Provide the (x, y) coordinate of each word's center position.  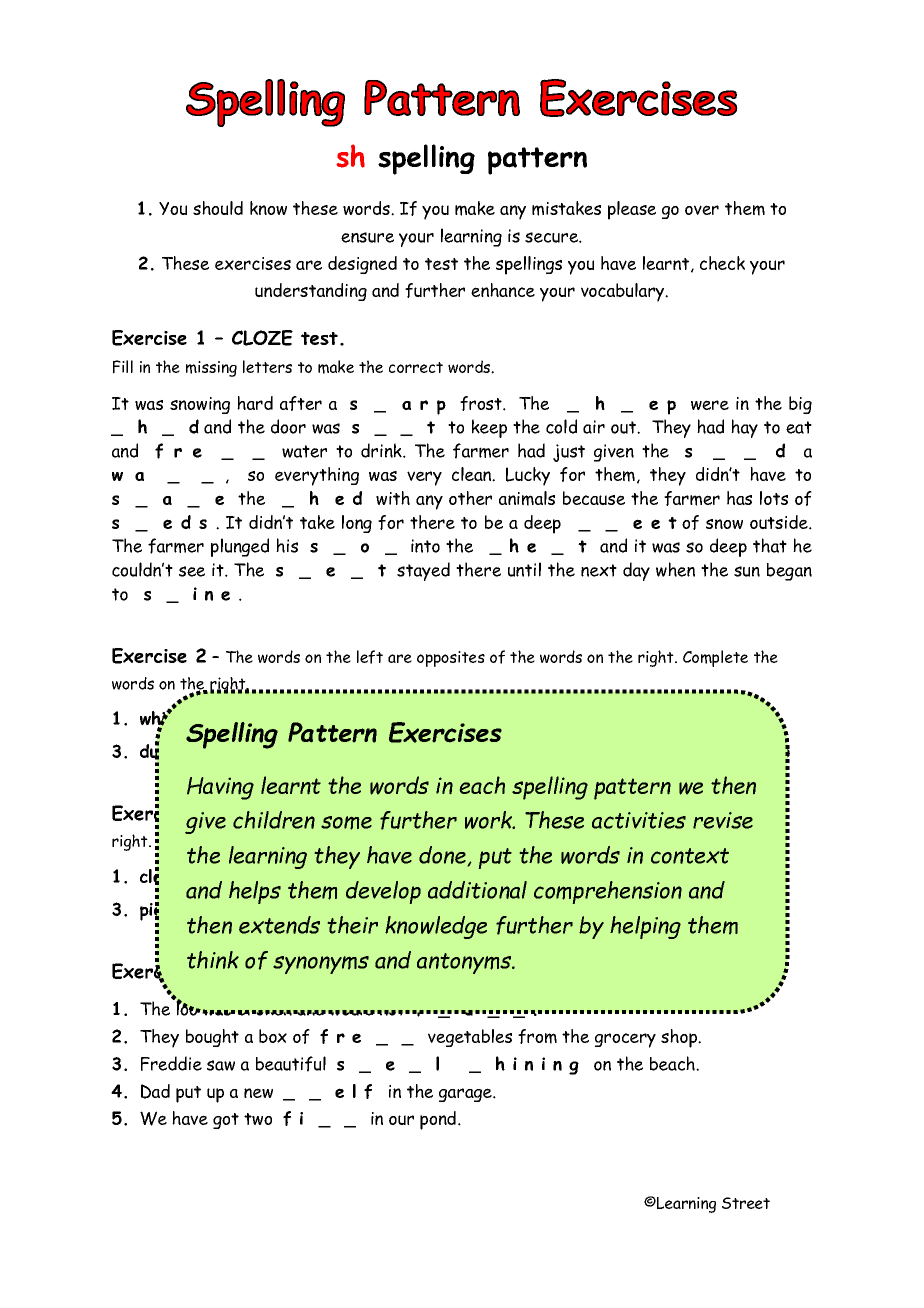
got (226, 1121)
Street (746, 1203)
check (722, 263)
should (218, 208)
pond (439, 1120)
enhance (503, 290)
